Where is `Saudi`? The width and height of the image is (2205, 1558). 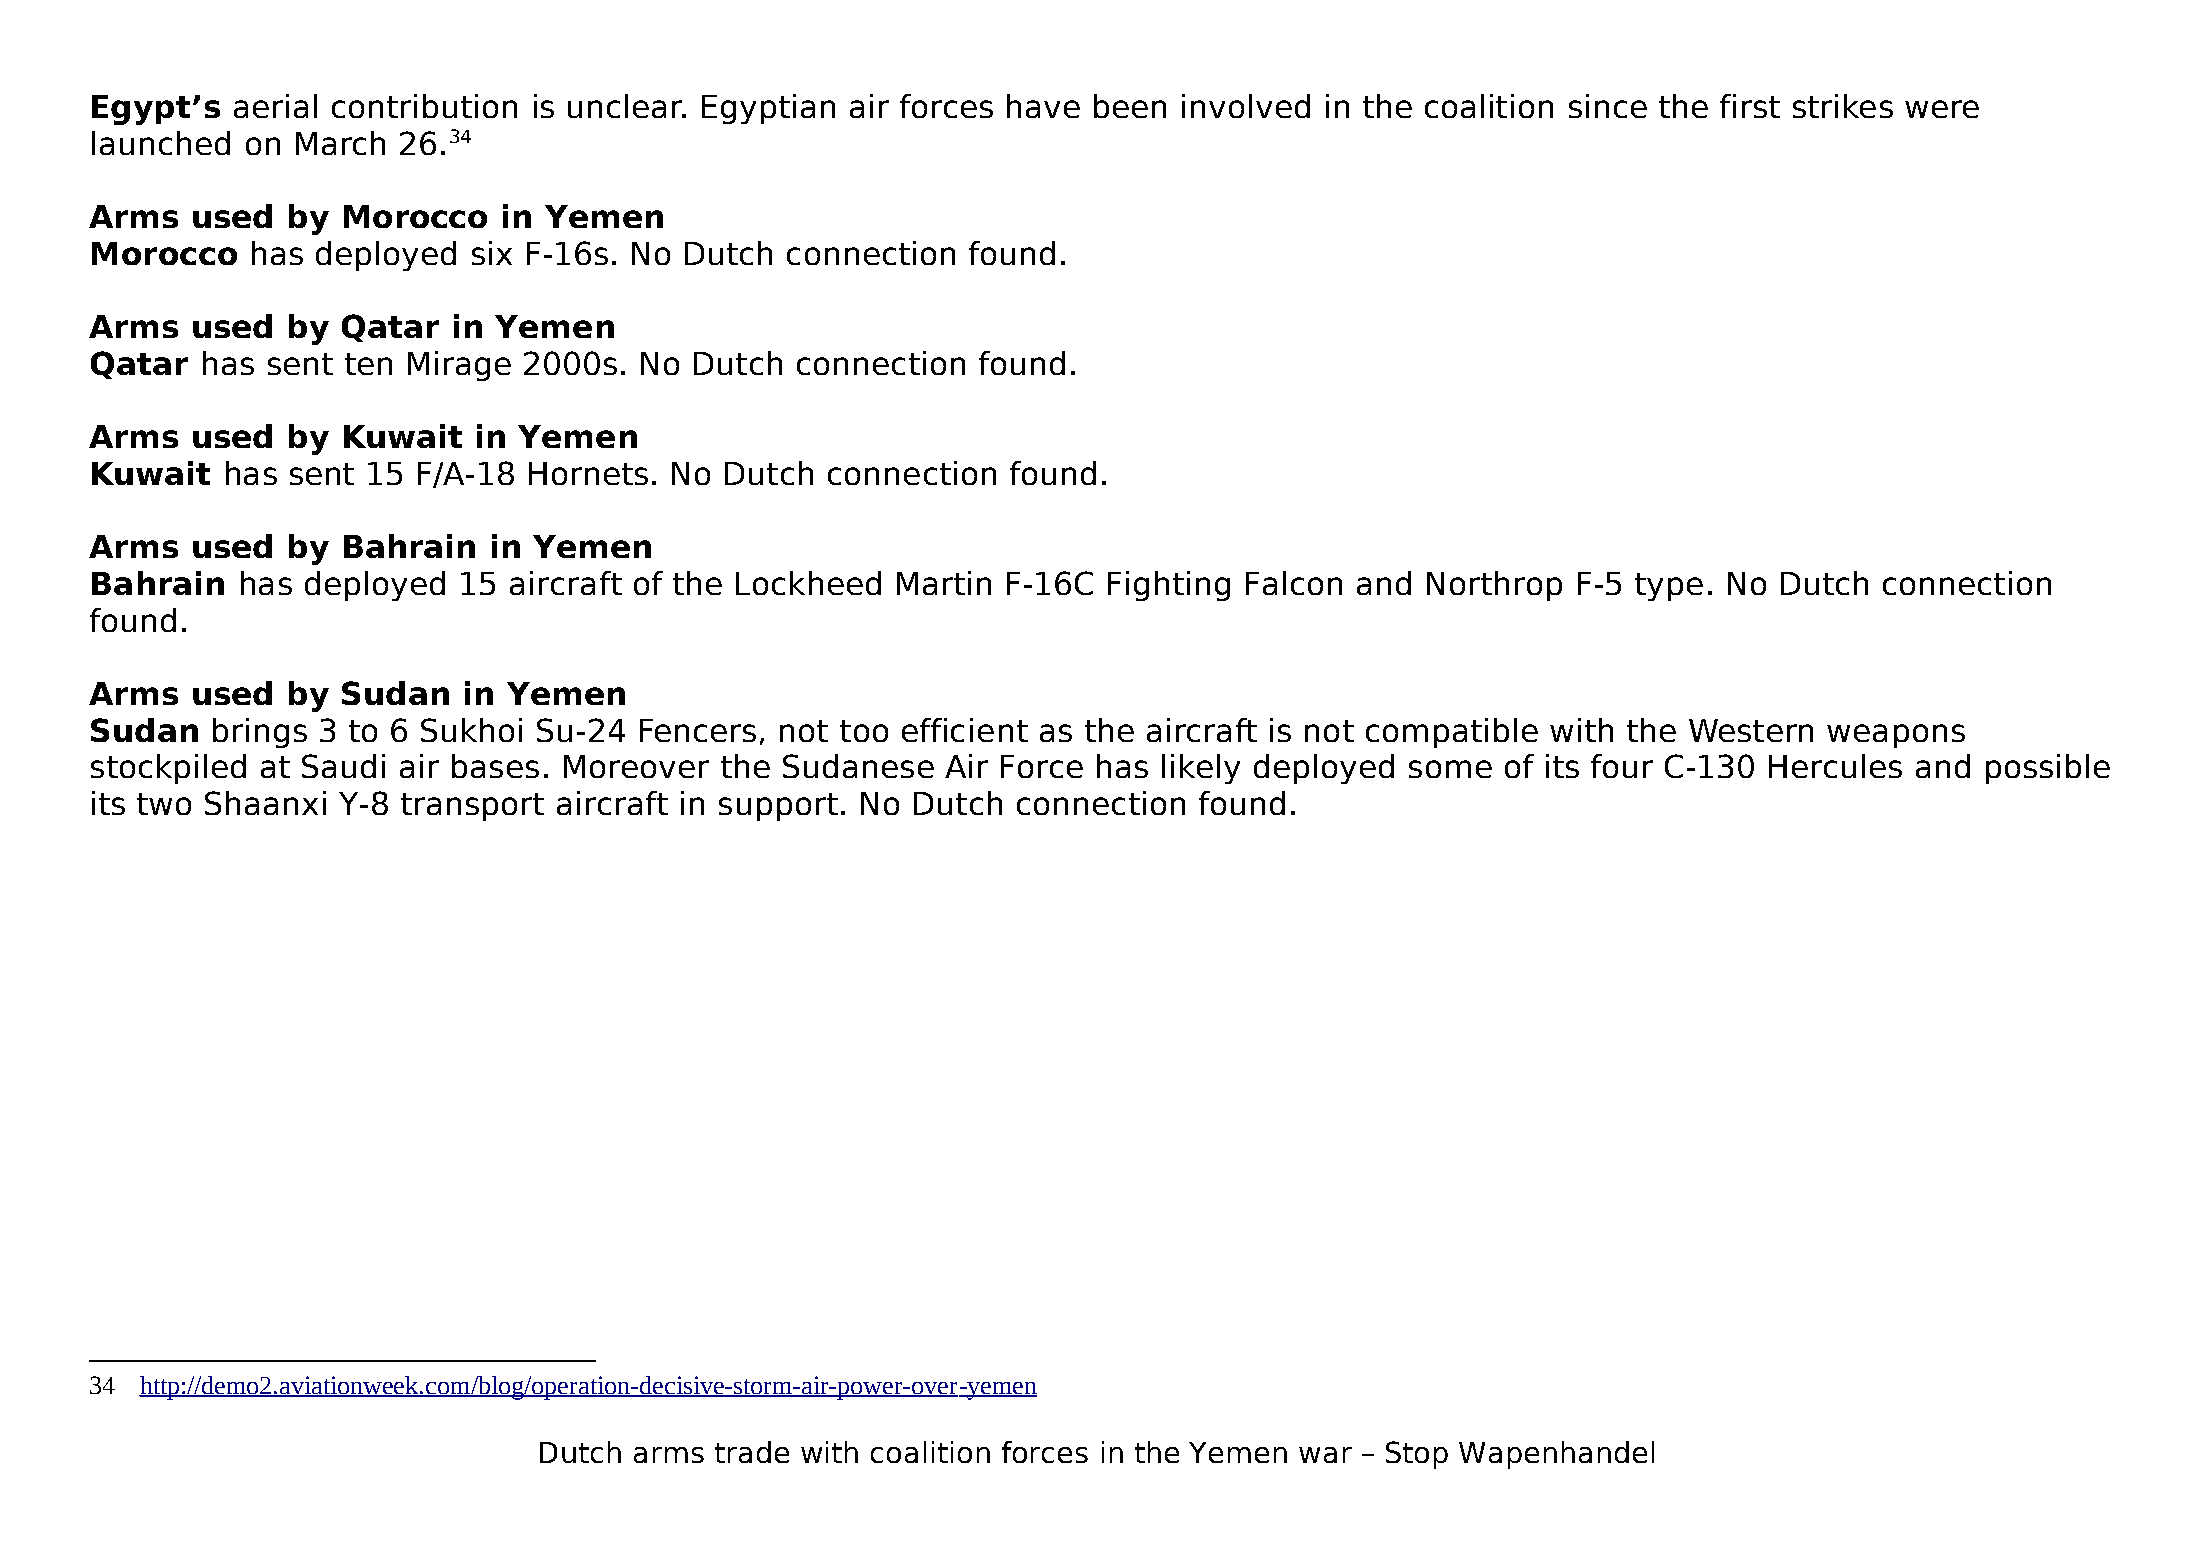
Saudi is located at coordinates (343, 766).
